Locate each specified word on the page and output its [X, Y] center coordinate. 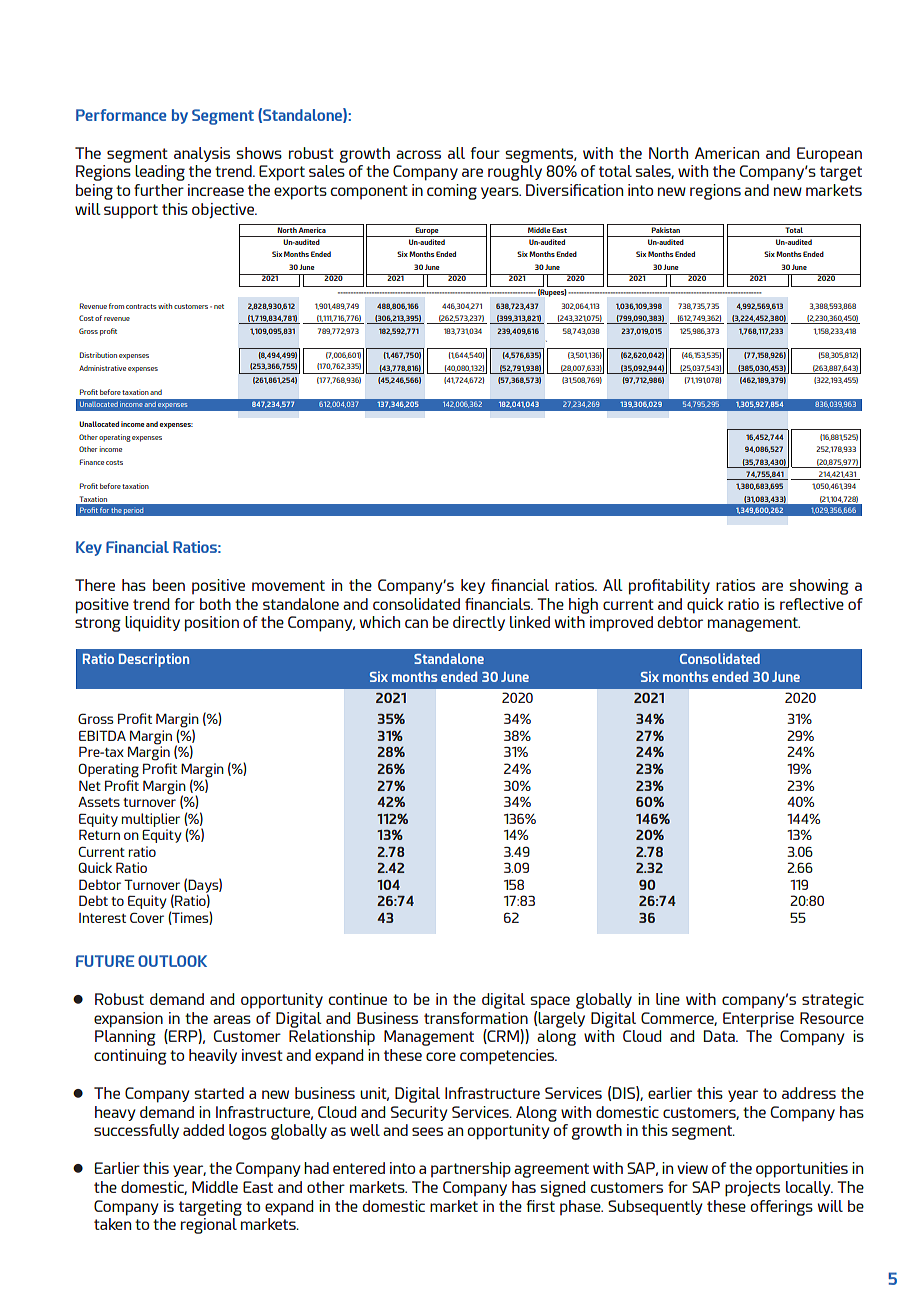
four [485, 153]
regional [209, 1226]
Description [154, 660]
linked [530, 622]
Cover [147, 917]
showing [819, 587]
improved [621, 624]
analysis [202, 154]
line [668, 999]
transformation [476, 1018]
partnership [471, 1169]
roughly [515, 173]
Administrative [102, 368]
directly [479, 623]
